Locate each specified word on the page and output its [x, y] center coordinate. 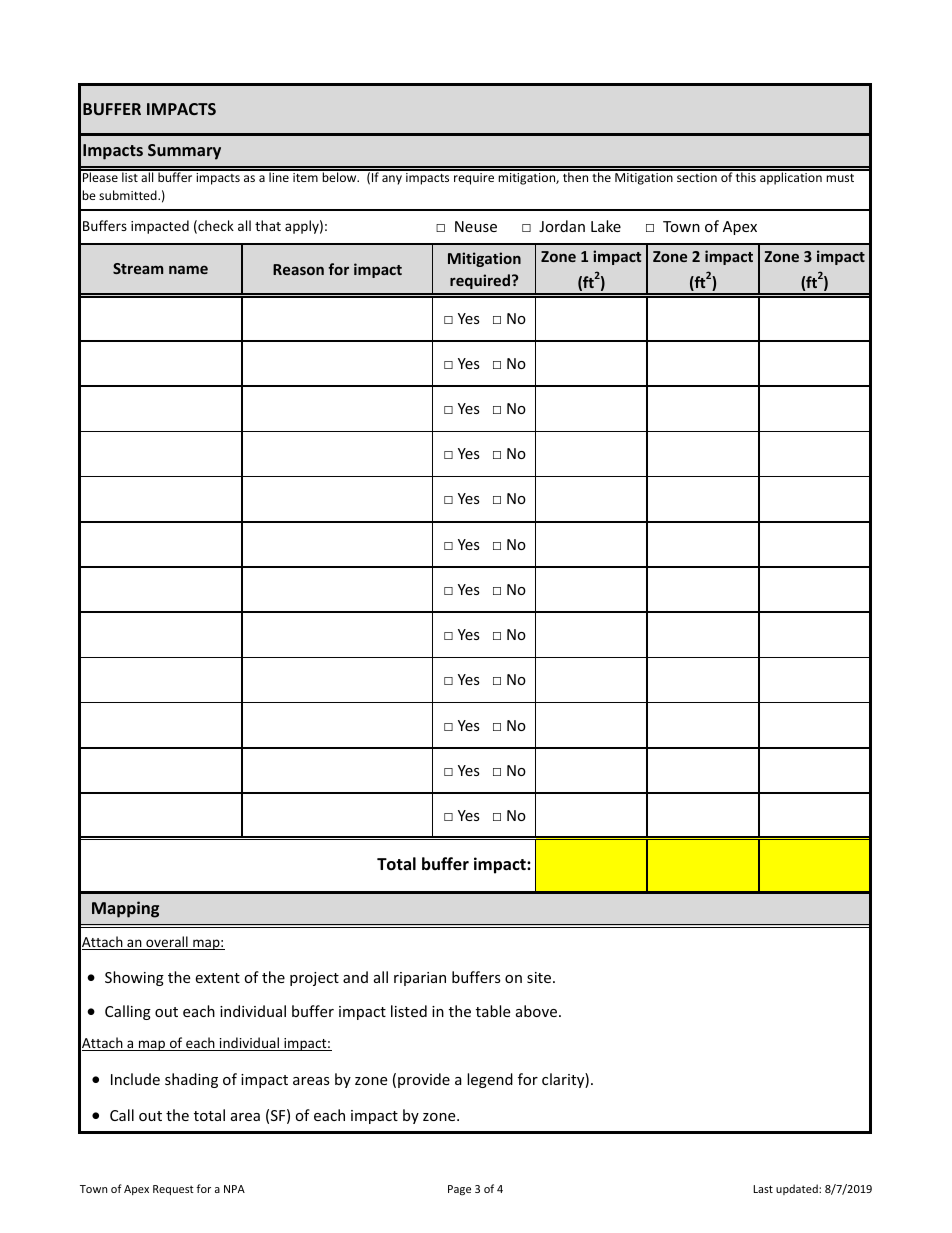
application [791, 177]
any [392, 180]
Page [459, 1190]
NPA [234, 1189]
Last [763, 1189]
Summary [184, 152]
